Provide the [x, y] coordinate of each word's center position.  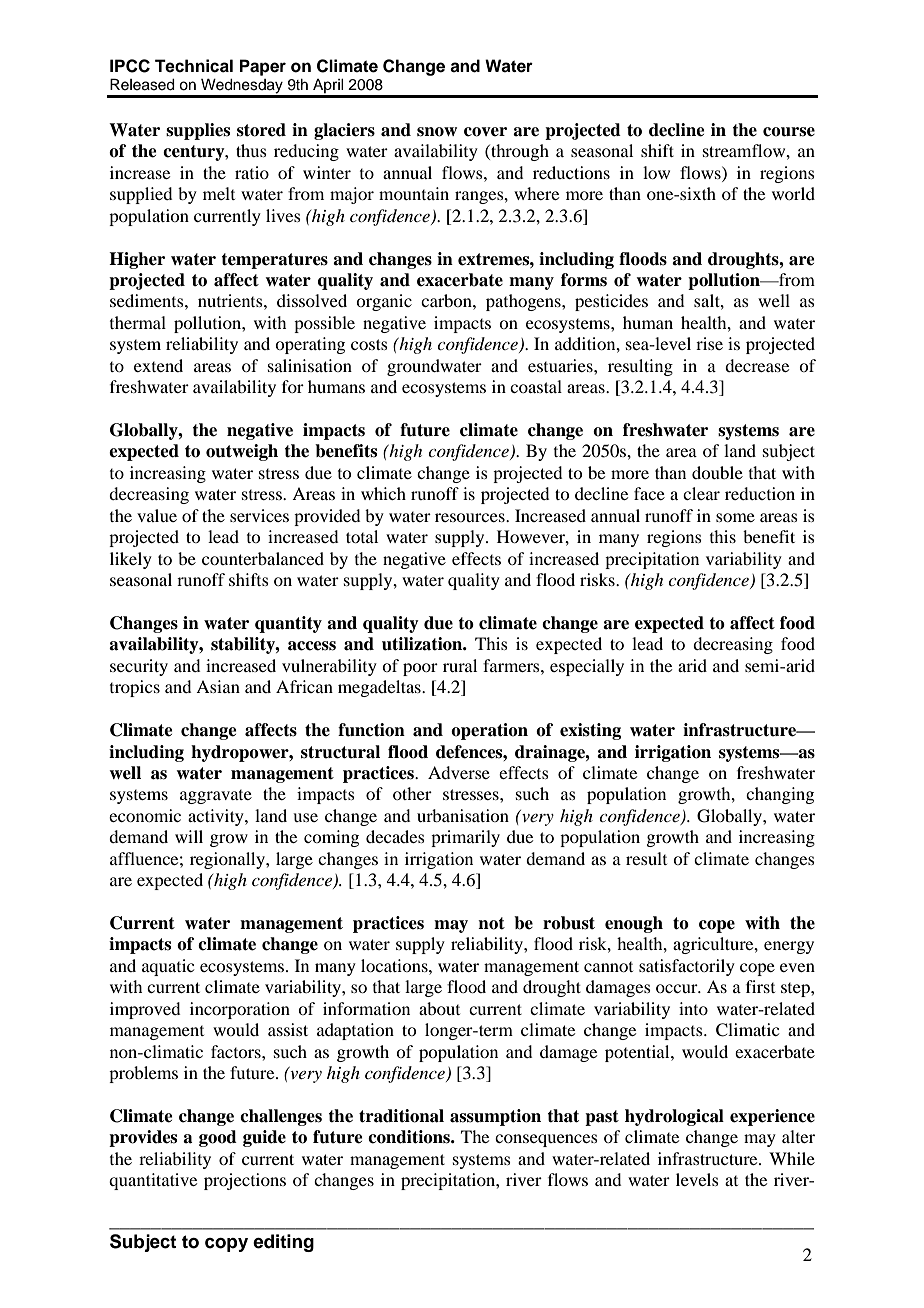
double [717, 472]
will [189, 836]
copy [226, 1245]
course [789, 132]
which [383, 493]
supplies [198, 131]
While [792, 1158]
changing [780, 795]
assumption [495, 1117]
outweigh [242, 452]
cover [485, 132]
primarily [465, 838]
